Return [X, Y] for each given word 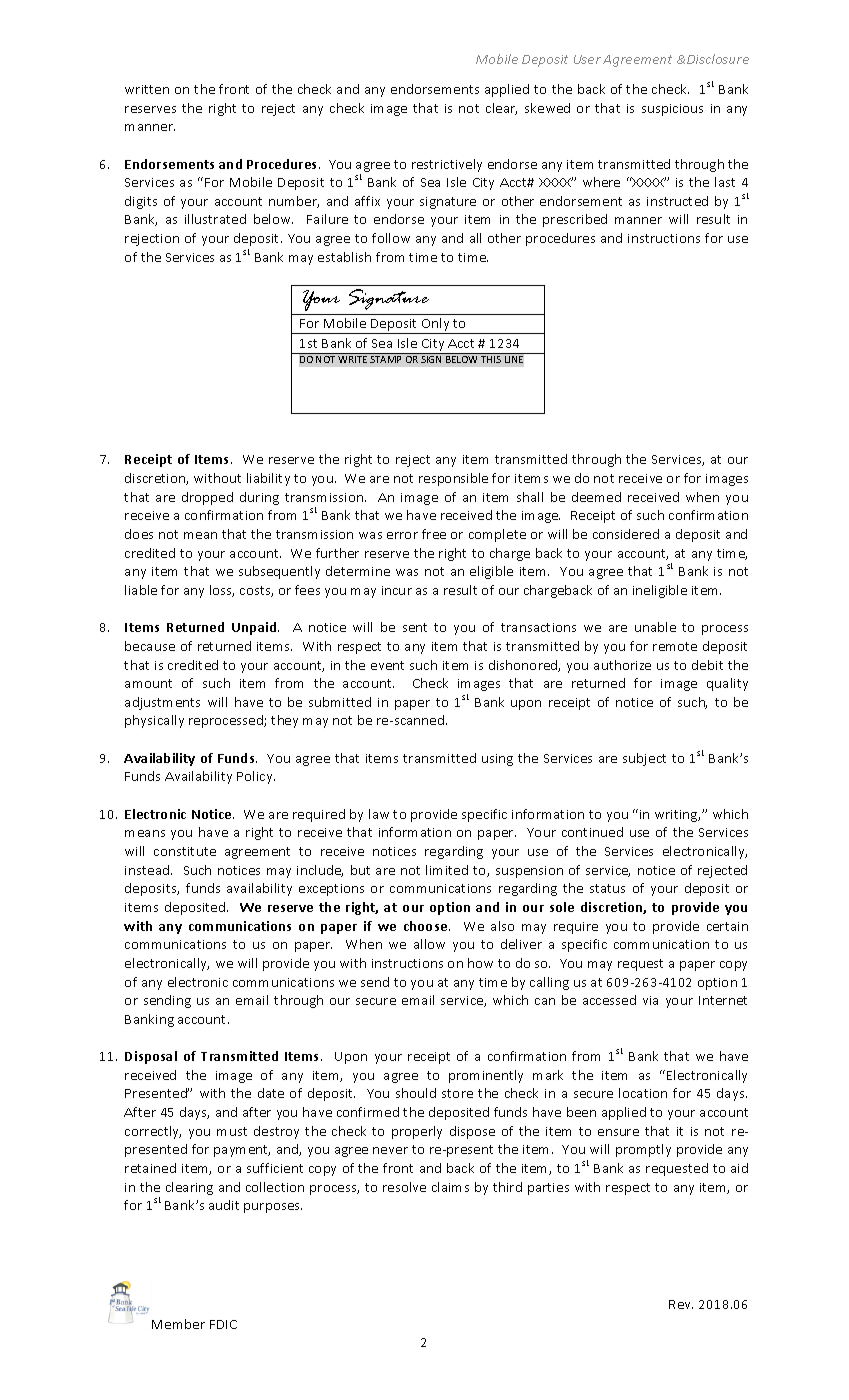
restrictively [447, 165]
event [387, 665]
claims [450, 1187]
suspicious [672, 110]
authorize [622, 665]
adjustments [162, 703]
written [147, 89]
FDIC [223, 1324]
